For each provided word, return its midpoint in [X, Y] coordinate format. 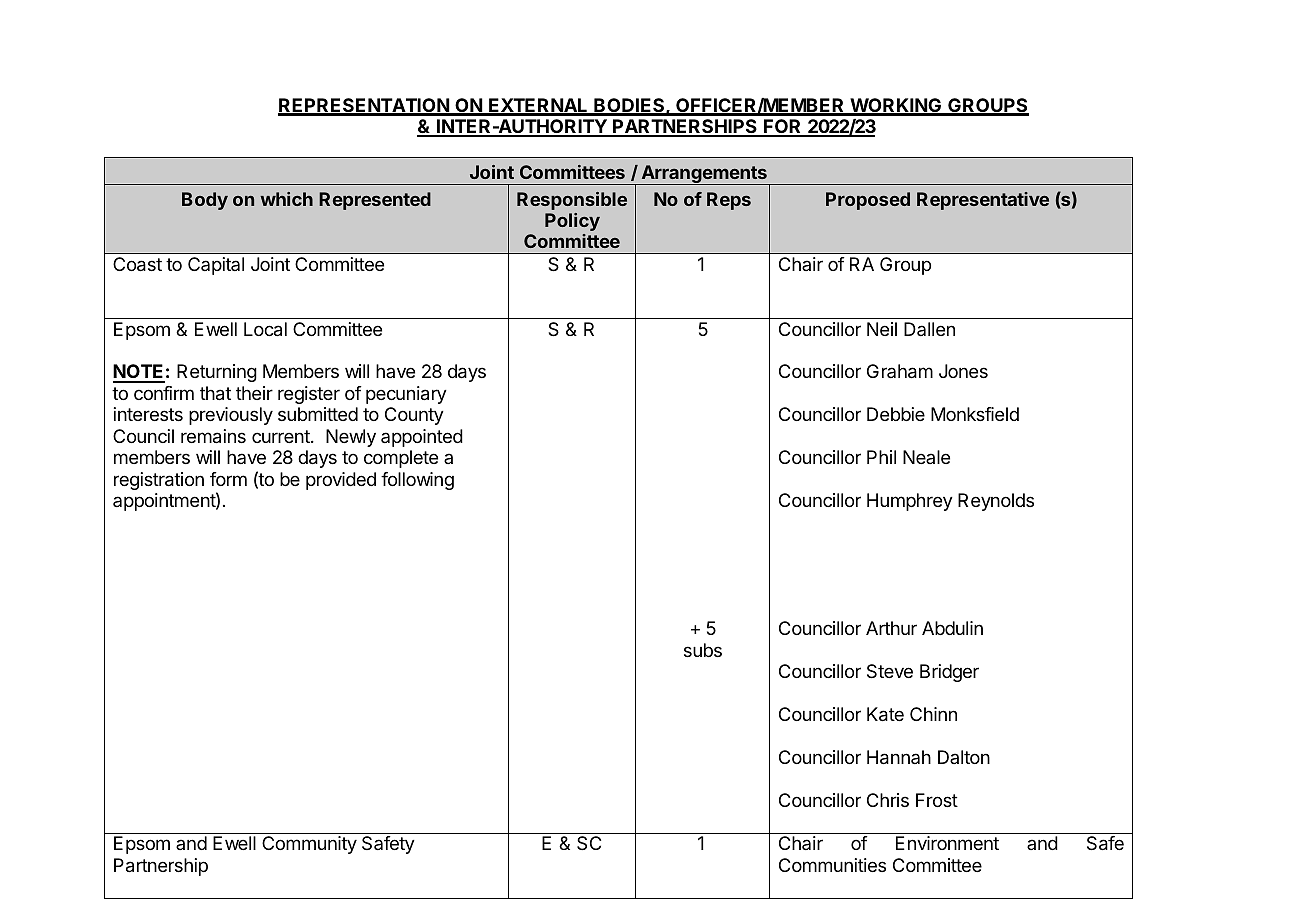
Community [309, 845]
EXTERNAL [538, 106]
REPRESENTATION [364, 106]
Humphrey [910, 502]
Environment [947, 843]
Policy [572, 222]
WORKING [896, 106]
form [228, 479]
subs [703, 650]
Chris [888, 800]
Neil [882, 329]
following [417, 481]
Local [265, 329]
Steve [890, 671]
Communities [832, 865]
